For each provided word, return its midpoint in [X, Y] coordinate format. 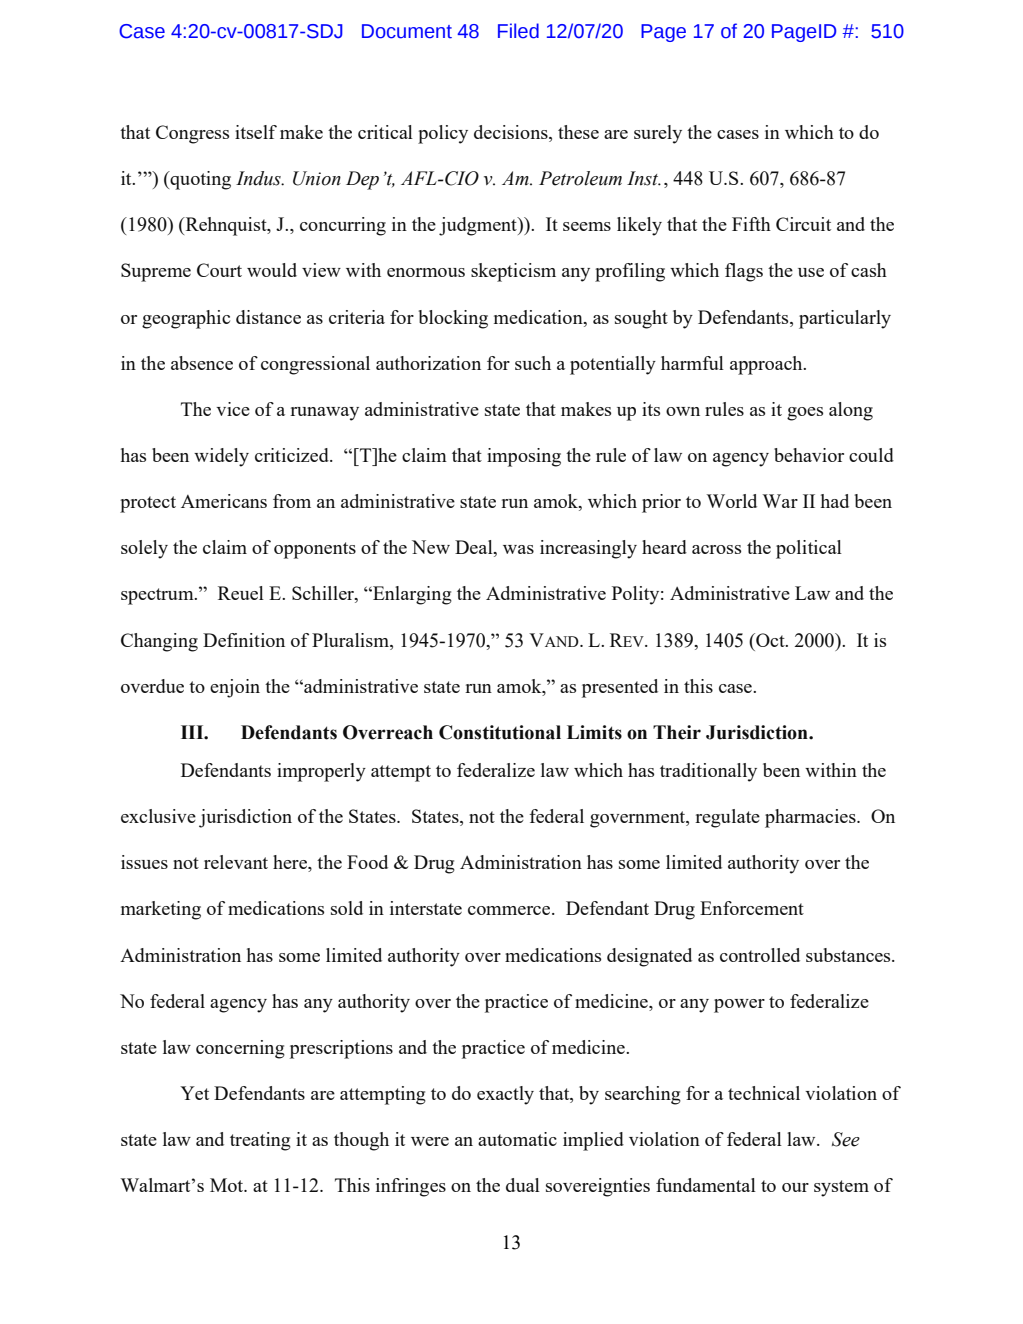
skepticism [513, 272]
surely [658, 134]
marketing [161, 910]
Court [219, 270]
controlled [760, 955]
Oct [770, 640]
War [780, 501]
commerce [510, 910]
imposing [524, 457]
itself [256, 132]
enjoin [235, 688]
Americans [224, 501]
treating [260, 1141]
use [811, 272]
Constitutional [500, 732]
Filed [518, 31]
